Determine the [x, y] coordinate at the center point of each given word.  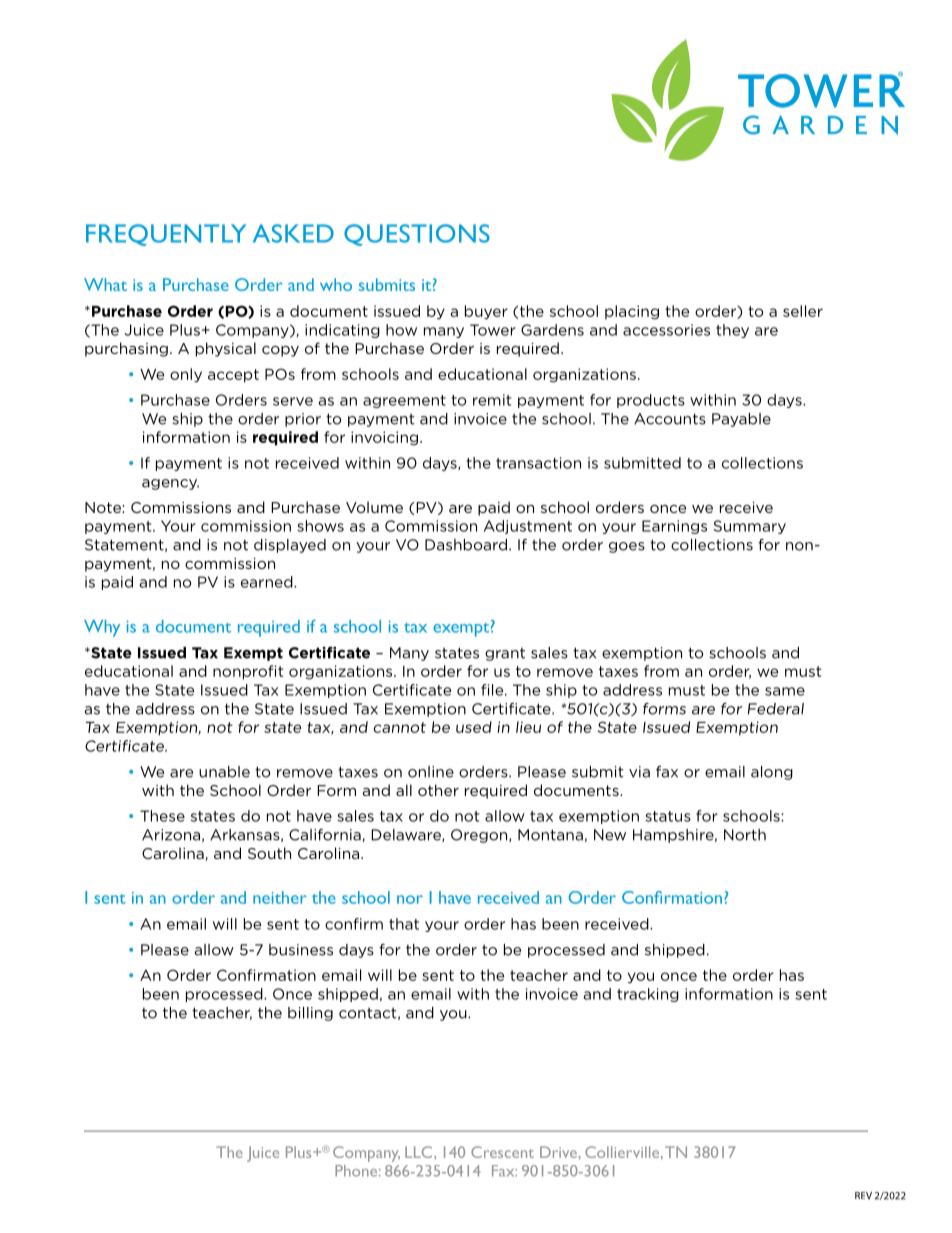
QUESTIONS [417, 235]
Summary [750, 527]
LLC [420, 1152]
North [745, 835]
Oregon [480, 836]
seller [803, 311]
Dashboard [466, 545]
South [269, 853]
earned [268, 582]
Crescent [502, 1152]
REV [863, 1195]
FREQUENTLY [166, 235]
